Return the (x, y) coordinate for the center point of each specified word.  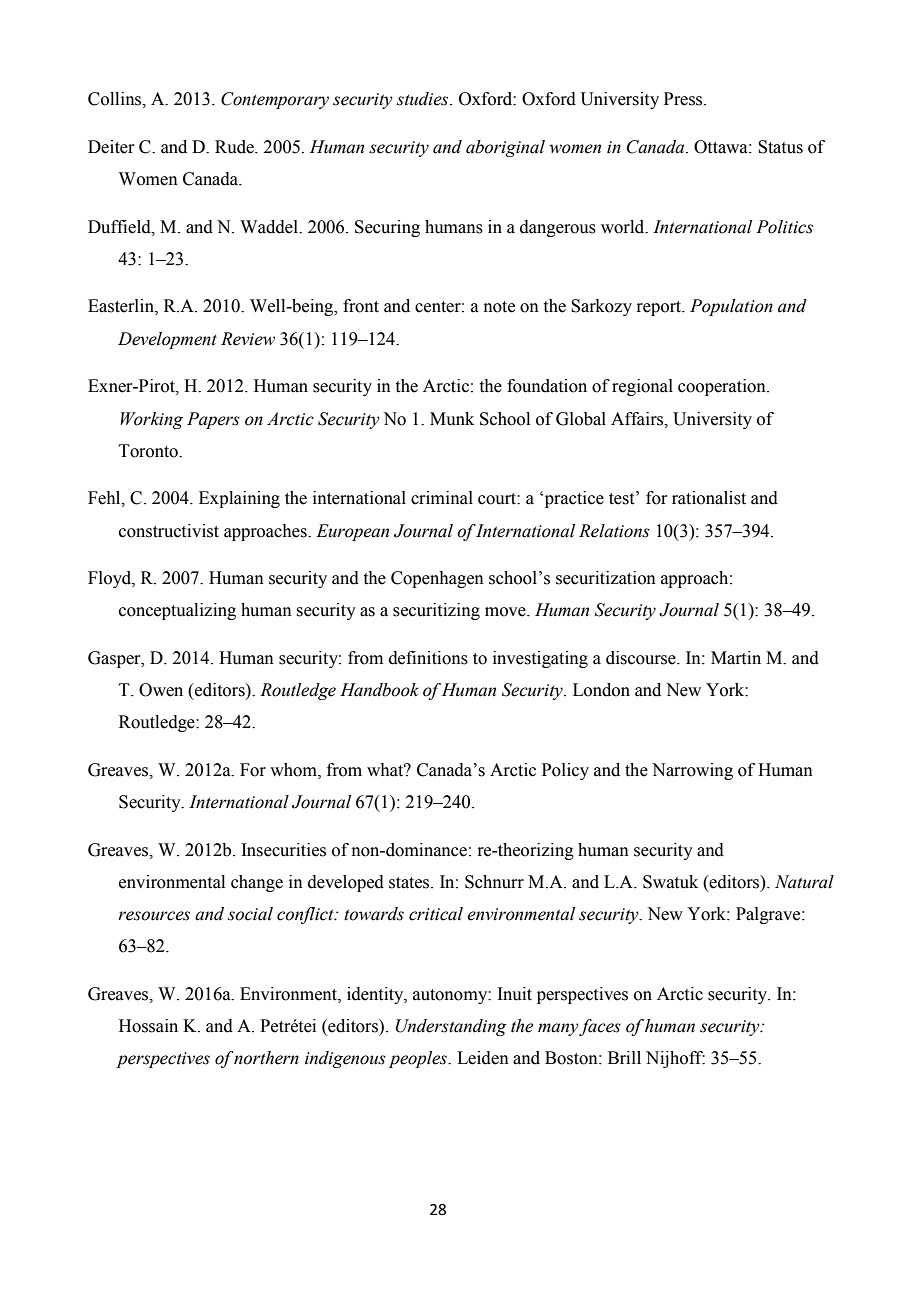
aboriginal (505, 148)
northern (266, 1058)
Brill (624, 1057)
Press (684, 99)
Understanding (451, 1027)
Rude (235, 147)
